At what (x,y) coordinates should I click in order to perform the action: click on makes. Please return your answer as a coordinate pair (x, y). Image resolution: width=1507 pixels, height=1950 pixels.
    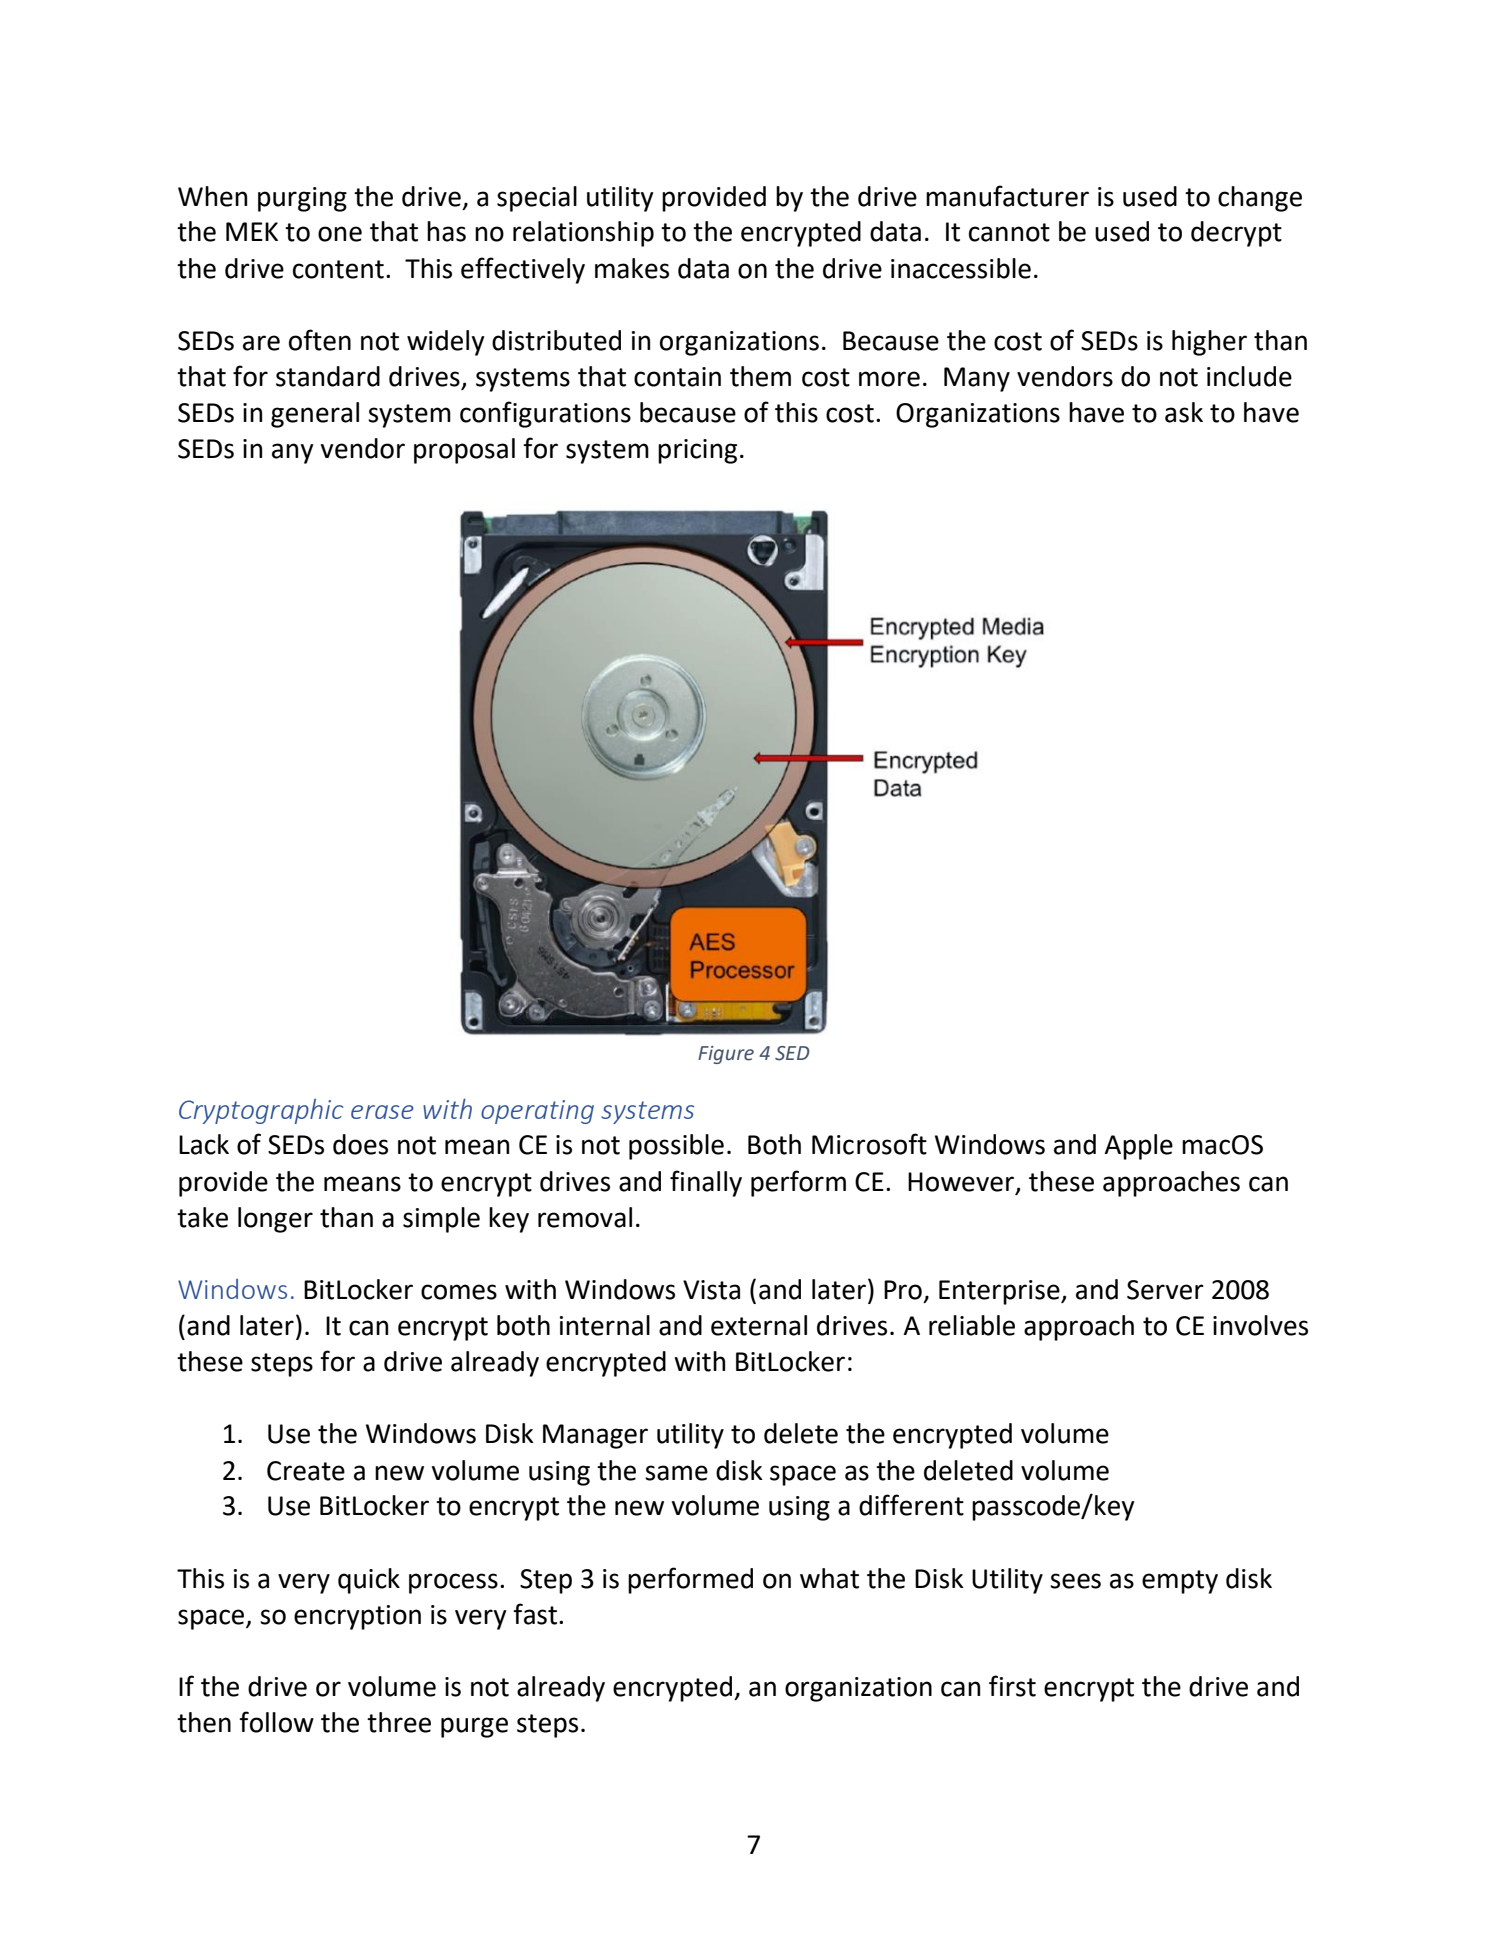
    Looking at the image, I should click on (632, 268).
